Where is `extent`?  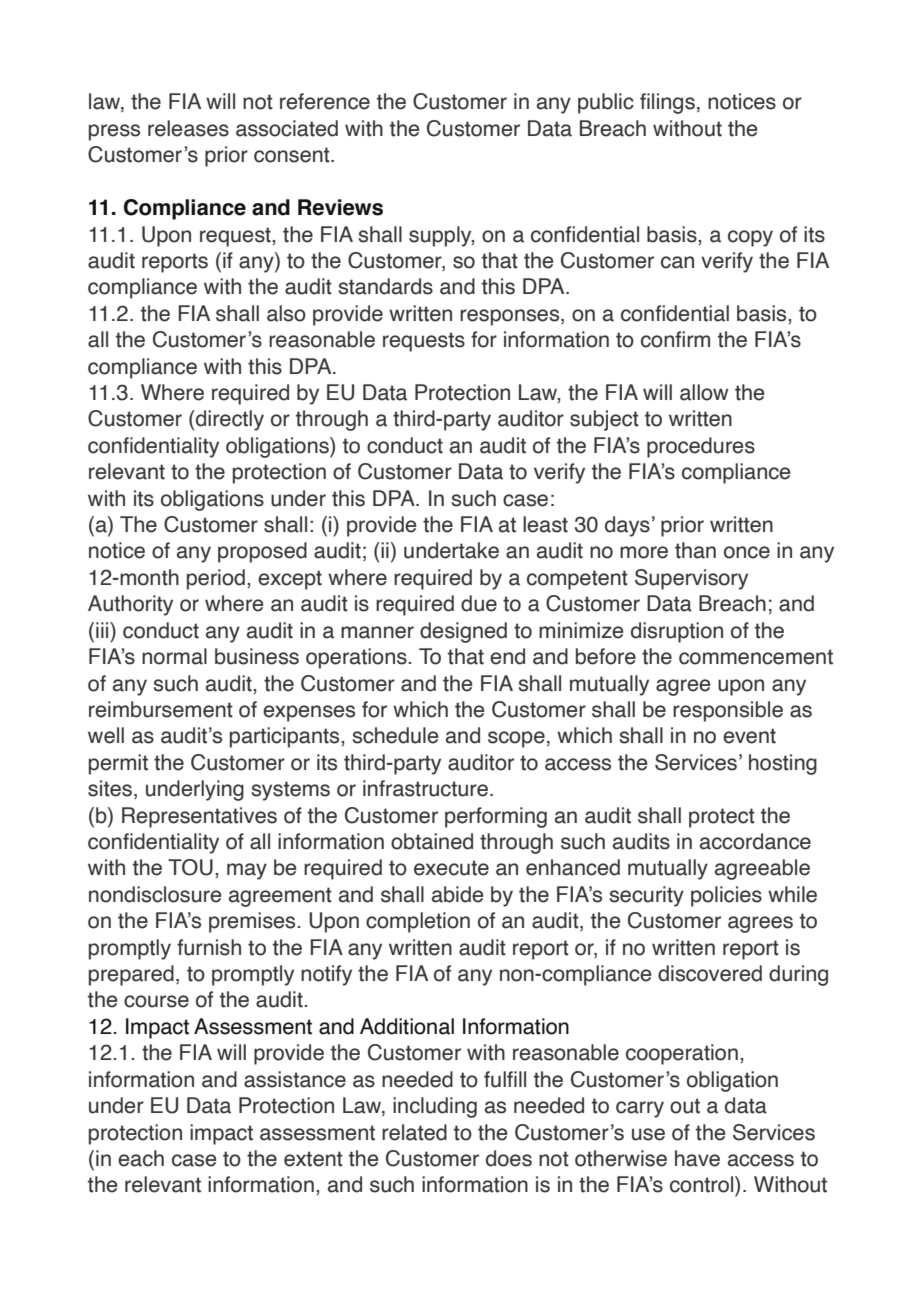 extent is located at coordinates (313, 1159).
